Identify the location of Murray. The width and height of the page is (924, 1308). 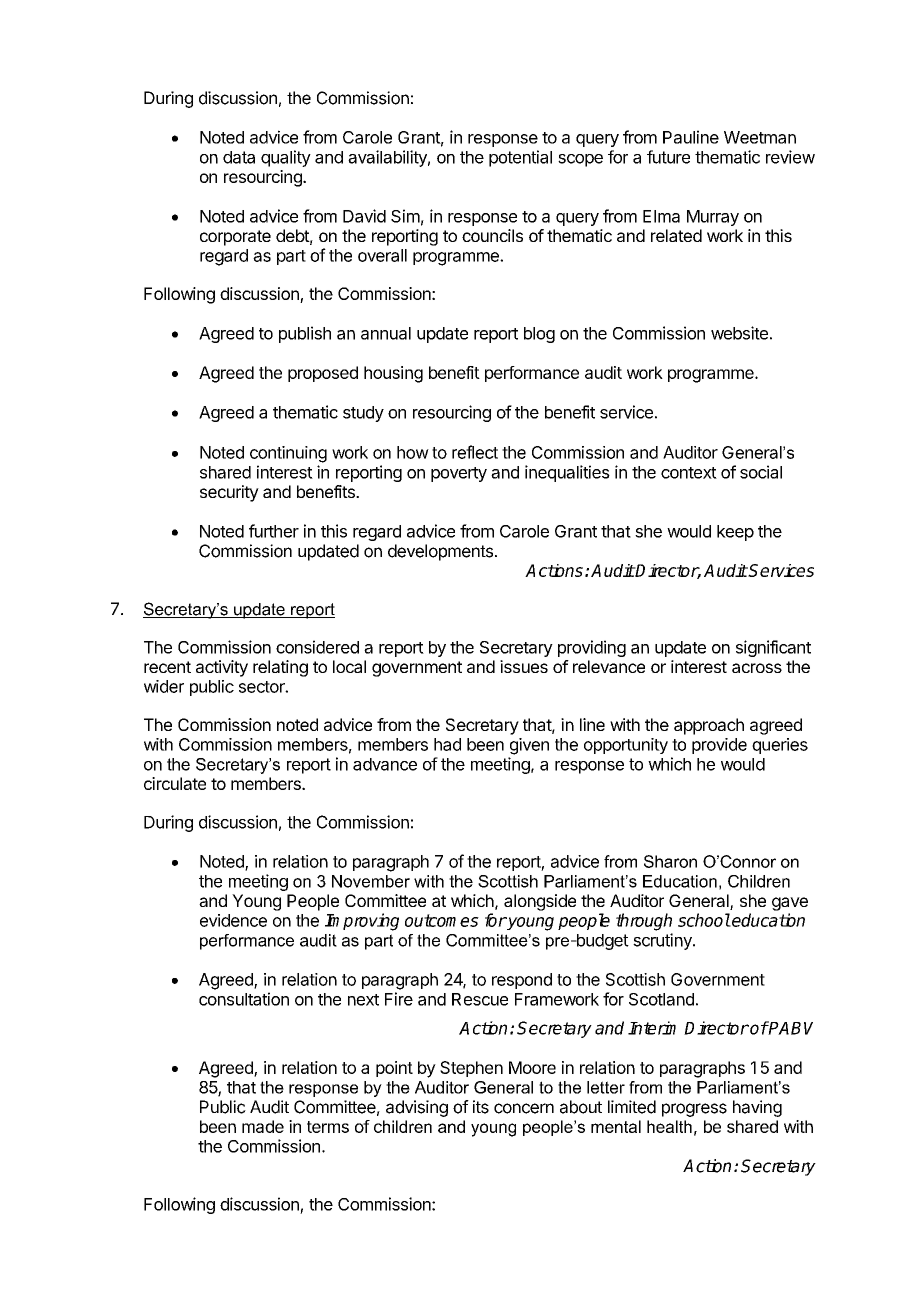
(713, 218).
